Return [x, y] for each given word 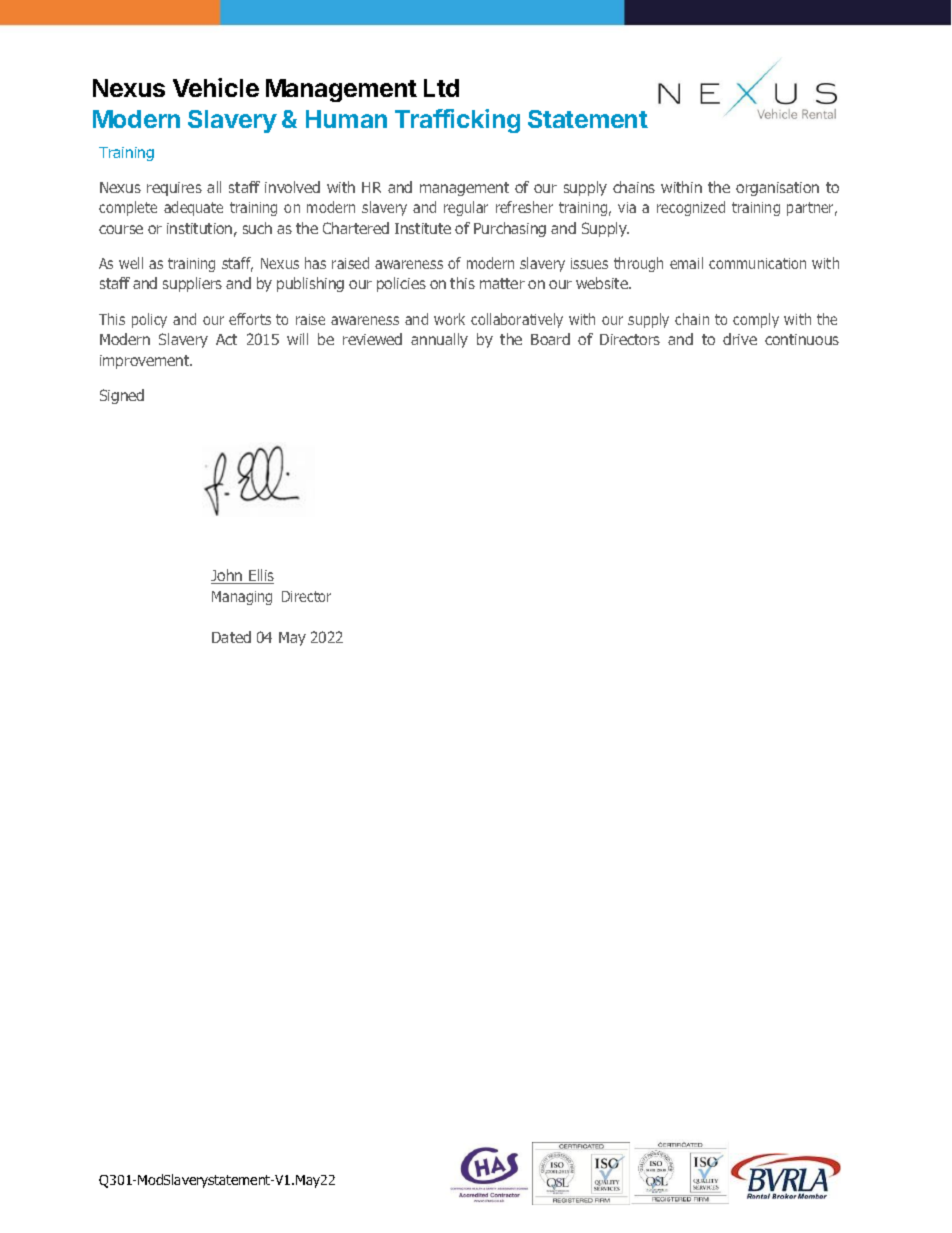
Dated [231, 637]
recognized [691, 208]
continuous [802, 339]
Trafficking [457, 121]
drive [740, 339]
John [228, 576]
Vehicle [216, 87]
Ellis [260, 576]
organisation [777, 189]
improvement [146, 362]
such [257, 228]
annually [439, 340]
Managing [242, 598]
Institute [423, 228]
